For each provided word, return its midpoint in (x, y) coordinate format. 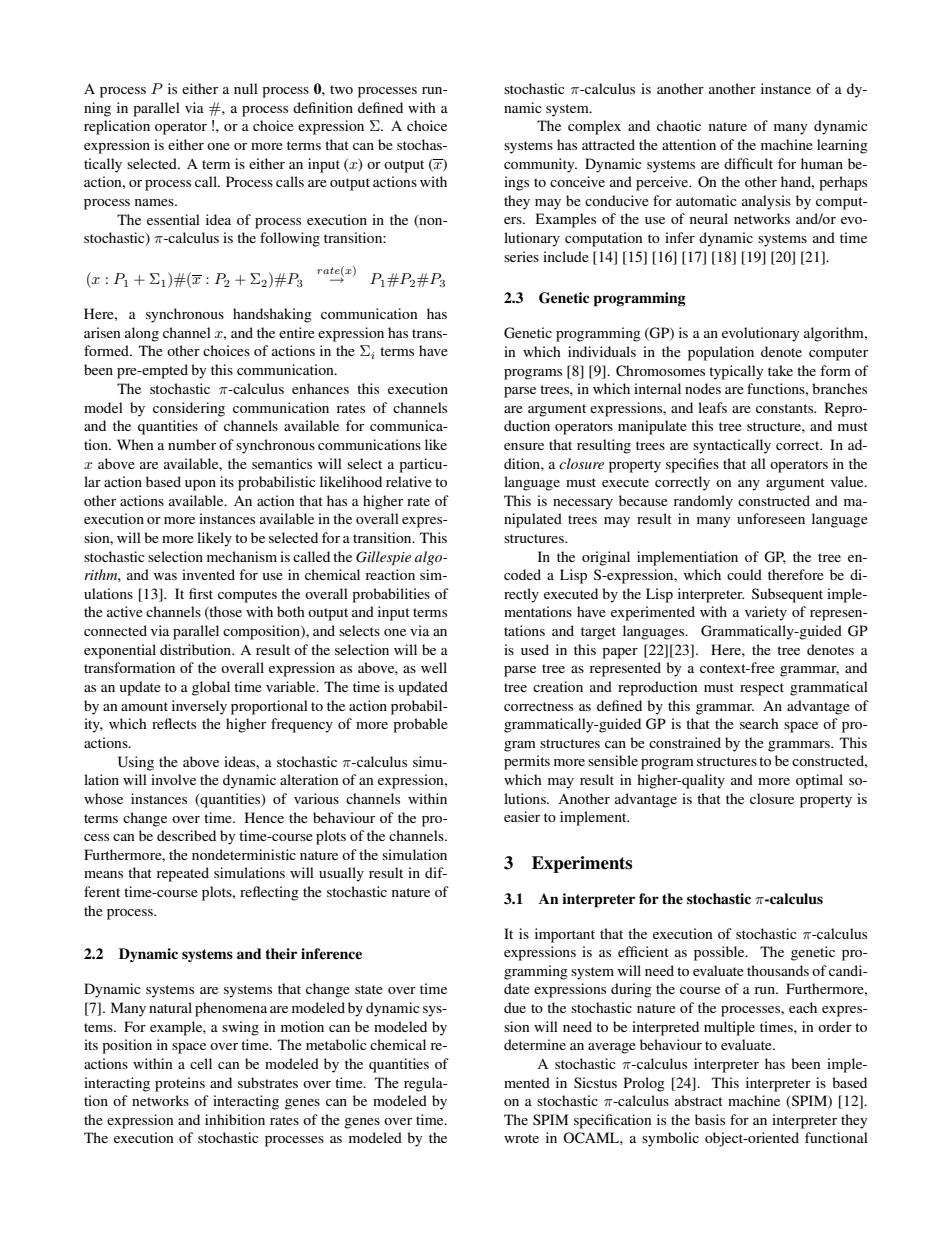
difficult (748, 163)
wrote (521, 1138)
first (201, 593)
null (246, 88)
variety (766, 613)
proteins (180, 1084)
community (540, 165)
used (535, 649)
